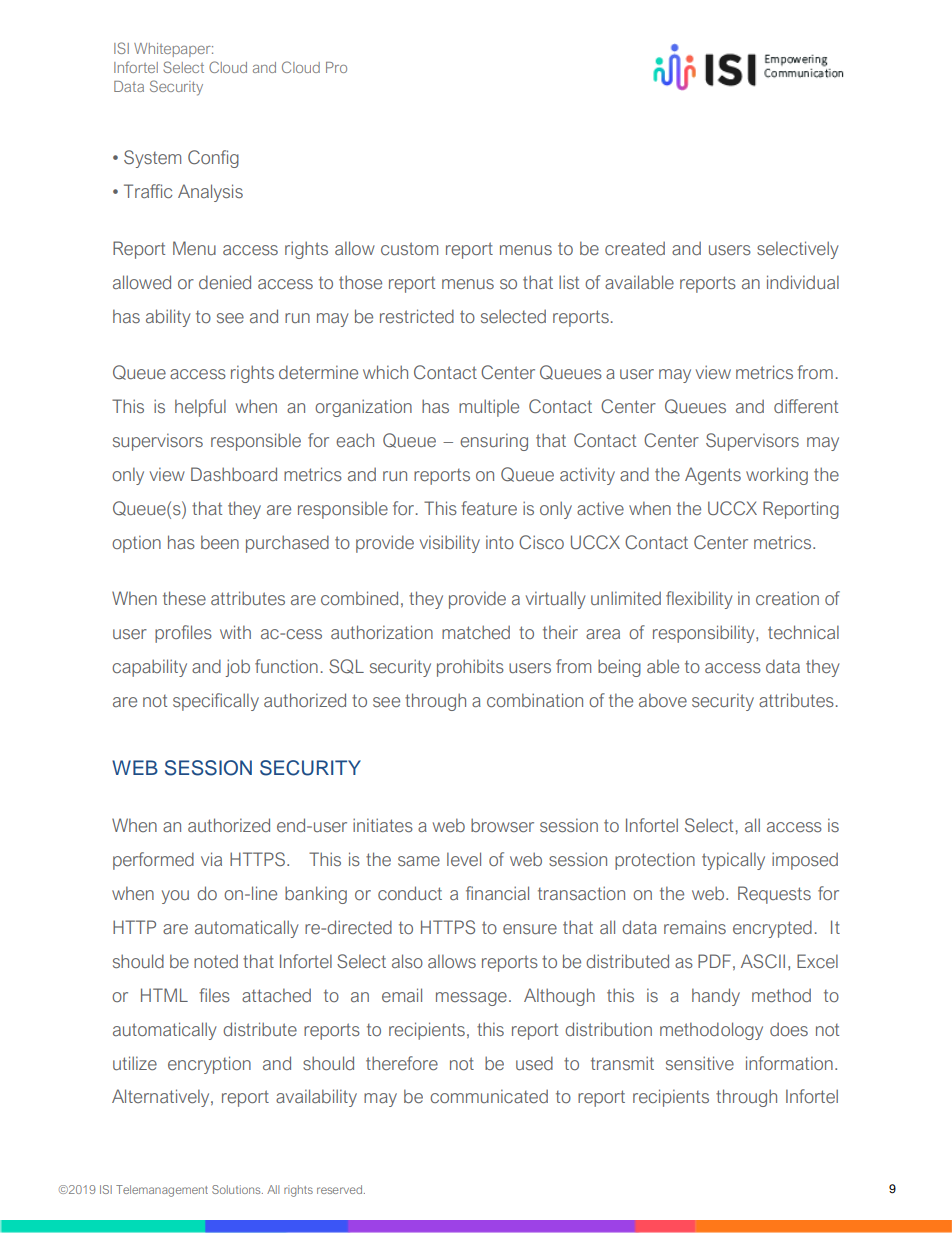  What do you see at coordinates (173, 50) in the document?
I see `Whitepaper` at bounding box center [173, 50].
